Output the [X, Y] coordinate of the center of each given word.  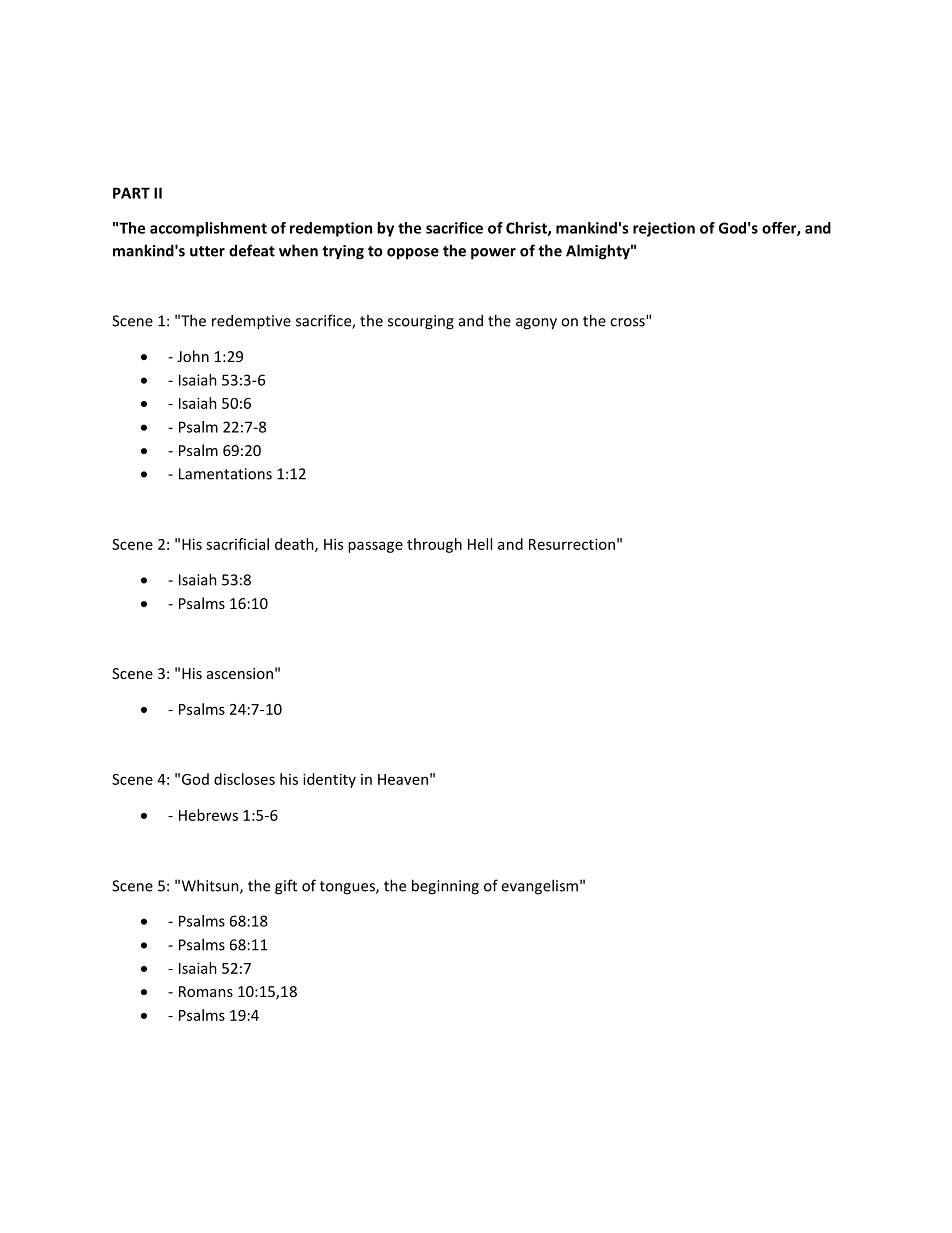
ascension [240, 673]
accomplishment [208, 229]
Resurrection [572, 544]
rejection [664, 229]
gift [286, 887]
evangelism [539, 887]
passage [375, 547]
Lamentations [225, 474]
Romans [206, 991]
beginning [445, 887]
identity [329, 780]
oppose [413, 254]
